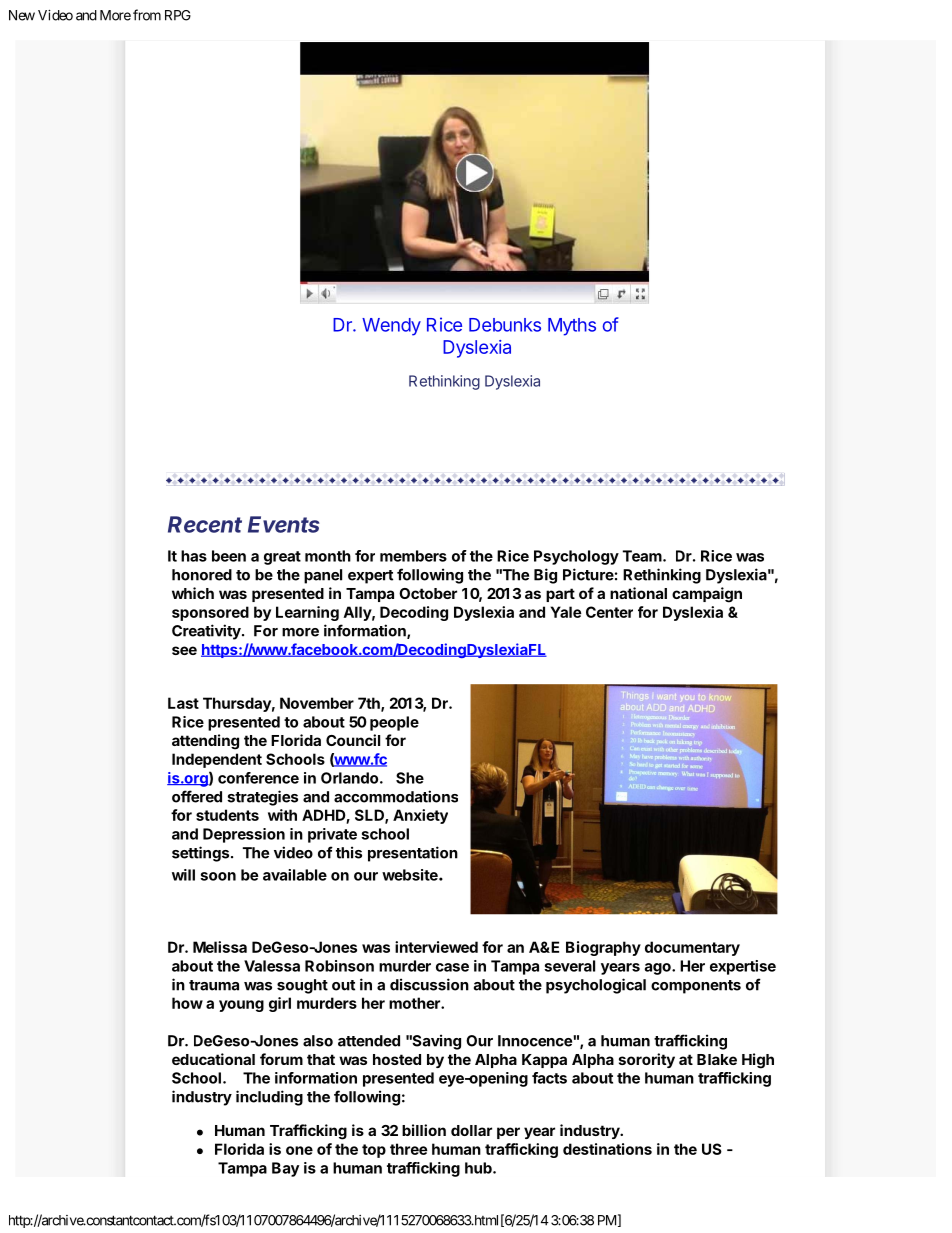 The height and width of the page is (1233, 952). Describe the element at coordinates (609, 612) in the page. I see `Center` at that location.
